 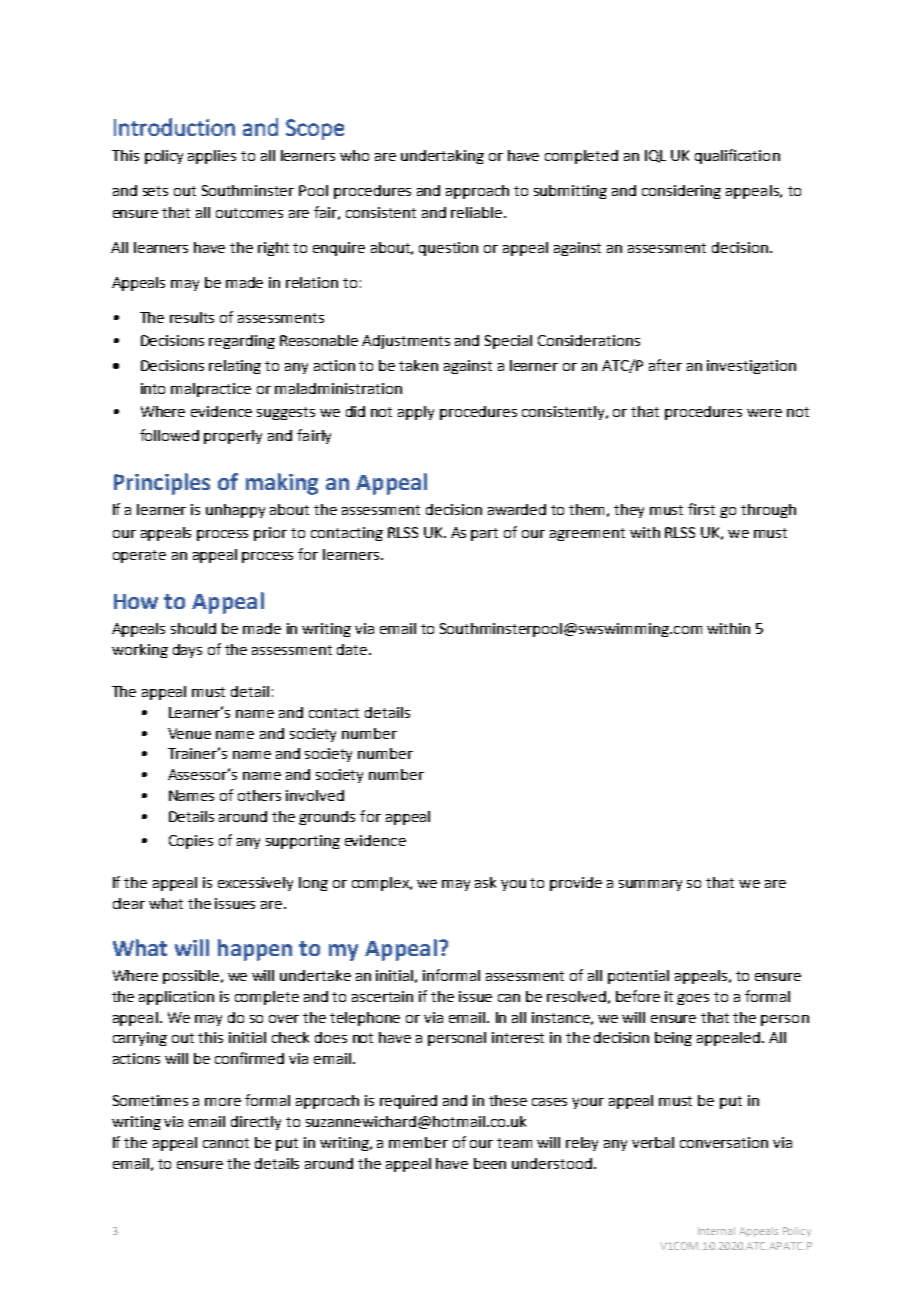 What do you see at coordinates (191, 842) in the page?
I see `Copies` at bounding box center [191, 842].
